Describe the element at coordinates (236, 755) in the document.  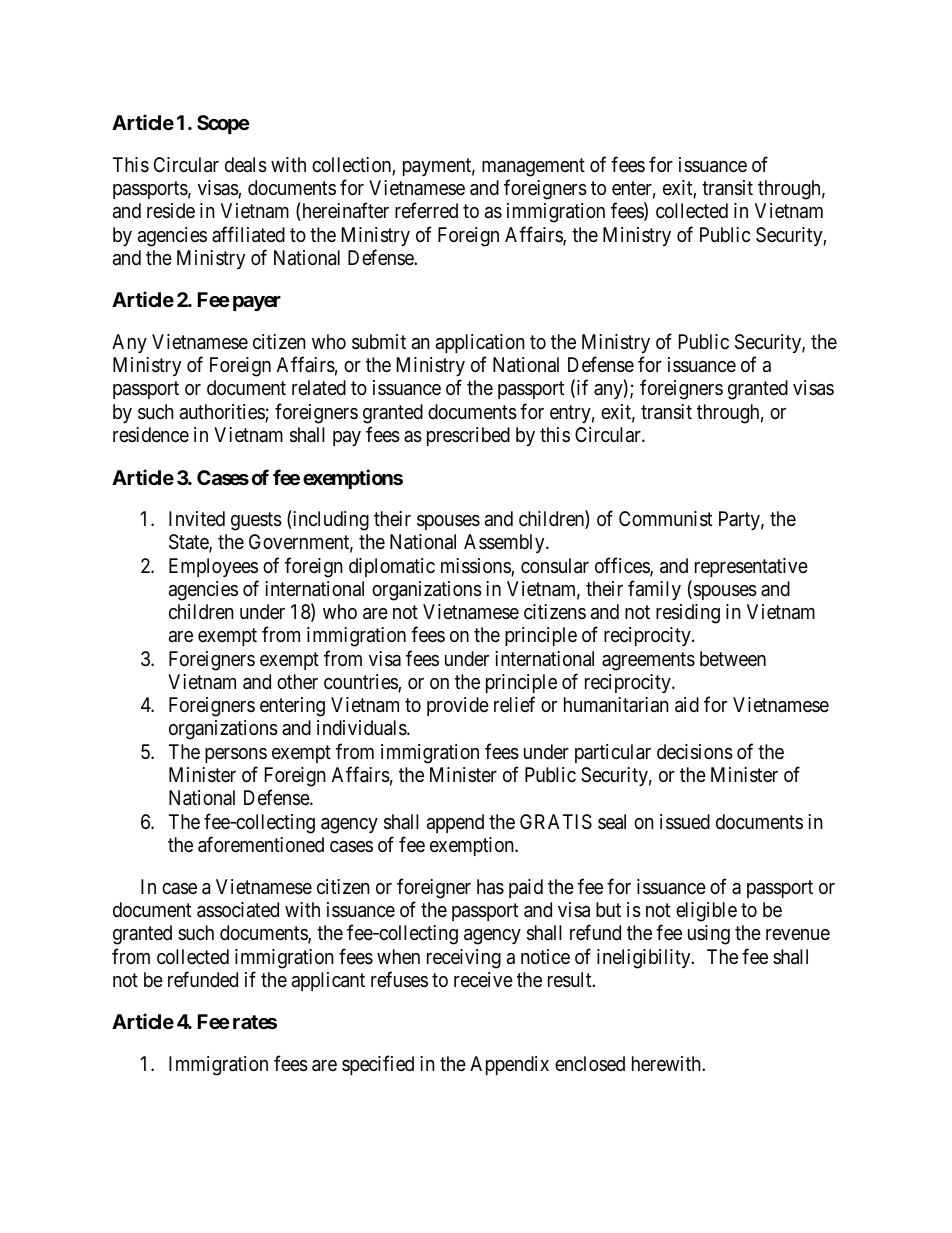
I see `persons` at that location.
